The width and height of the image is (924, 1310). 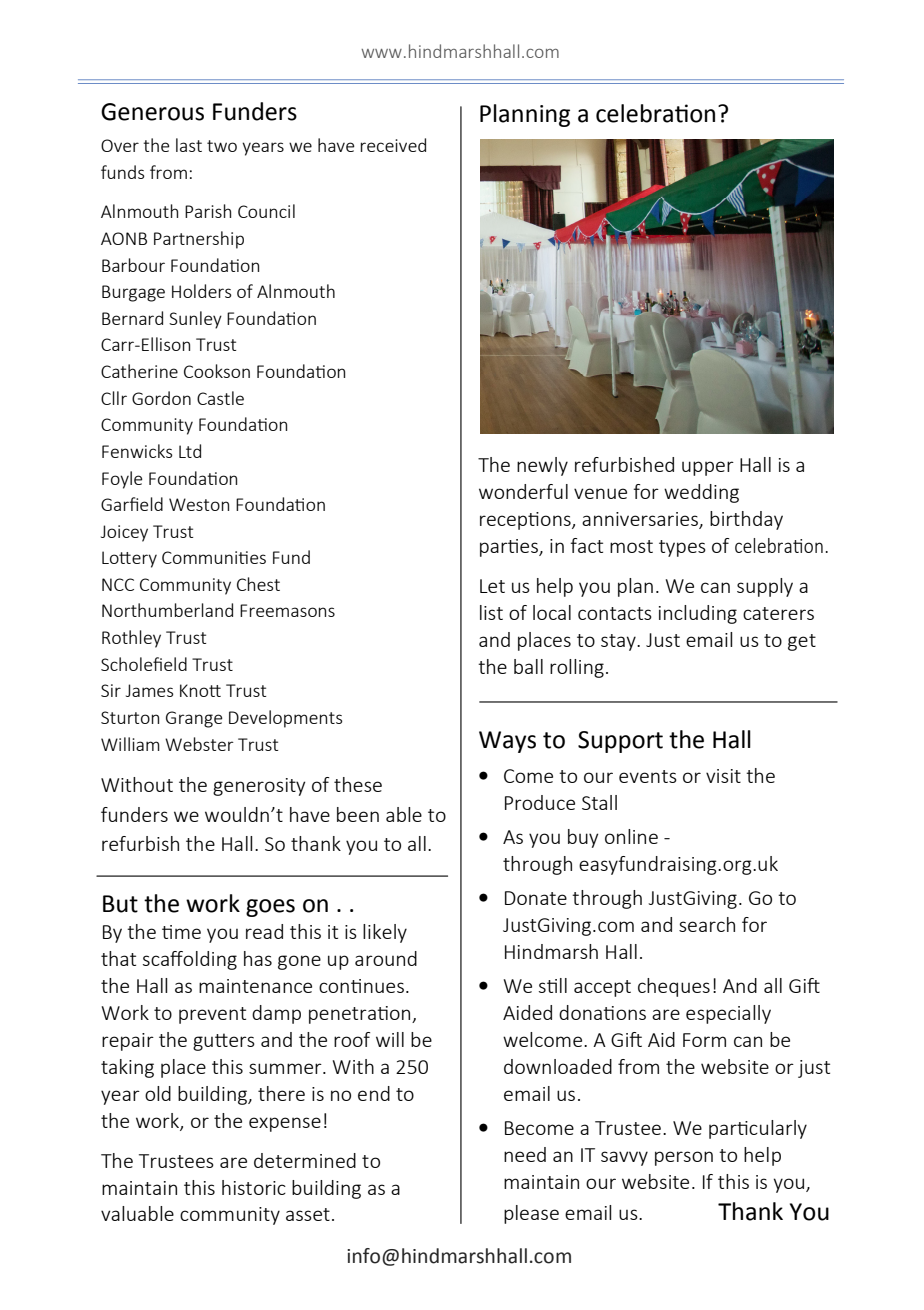 I want to click on Kno, so click(x=195, y=690).
